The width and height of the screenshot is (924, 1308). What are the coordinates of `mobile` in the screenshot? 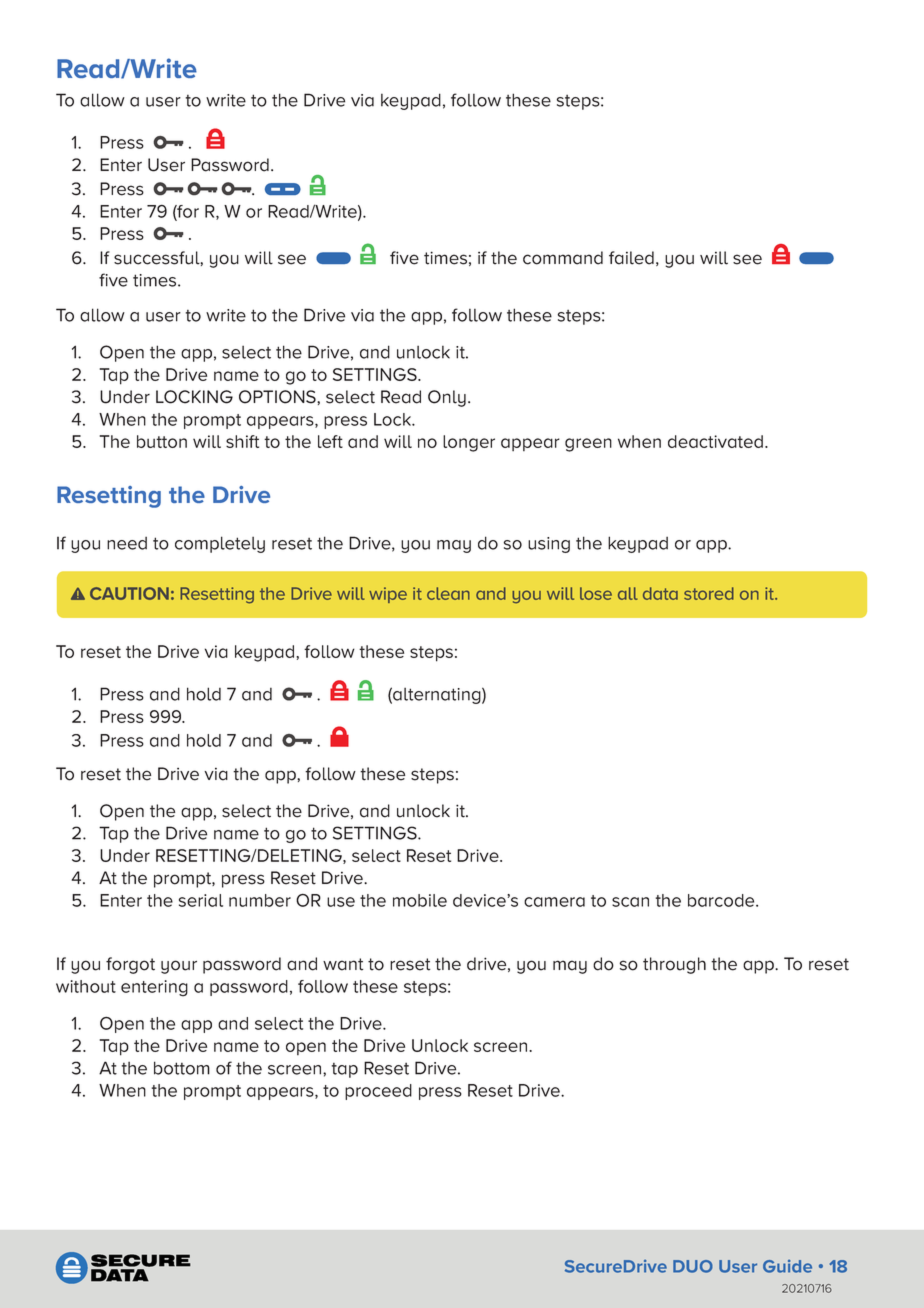 It's located at (420, 900).
